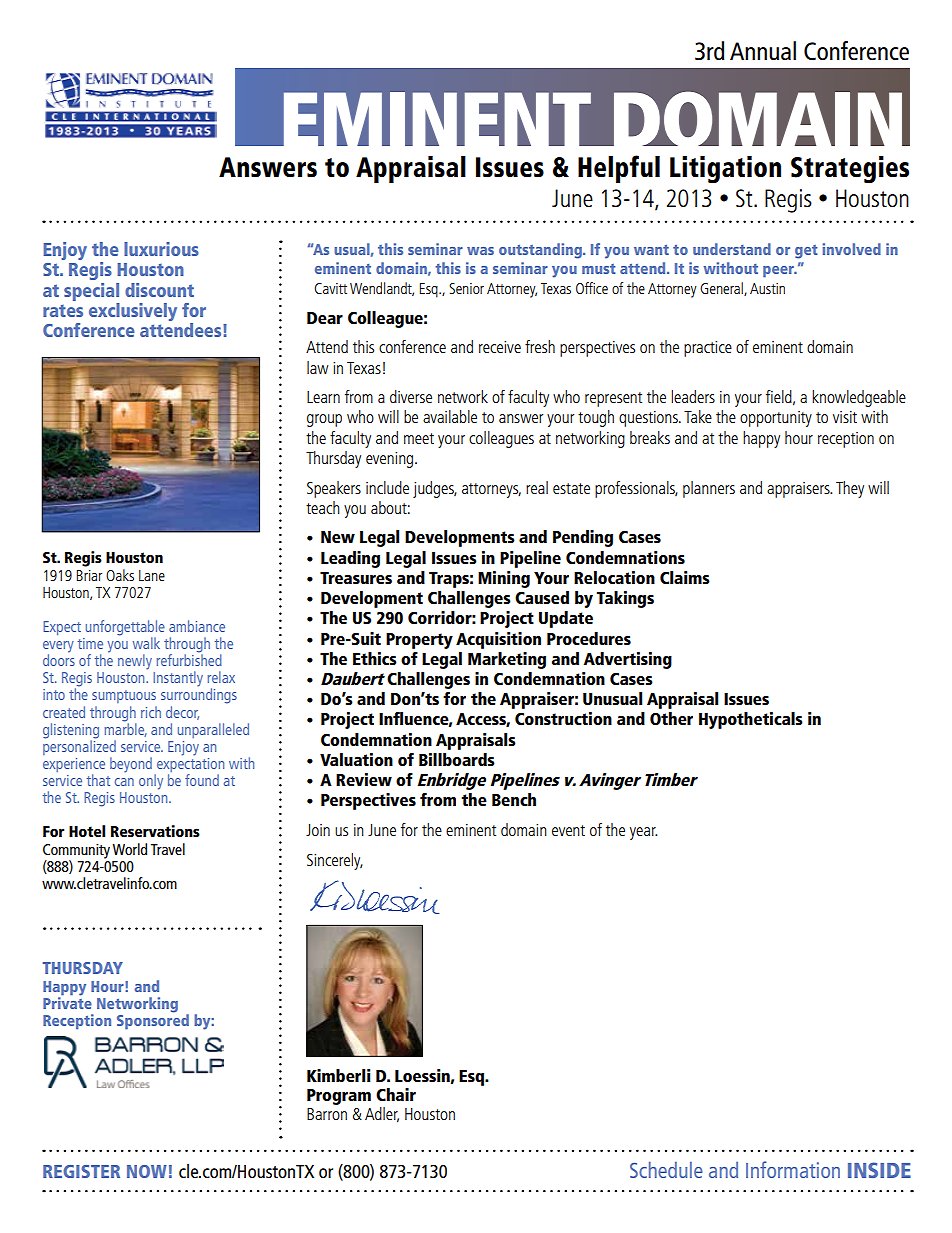 The image size is (952, 1233). What do you see at coordinates (161, 249) in the document?
I see `luxurious` at bounding box center [161, 249].
